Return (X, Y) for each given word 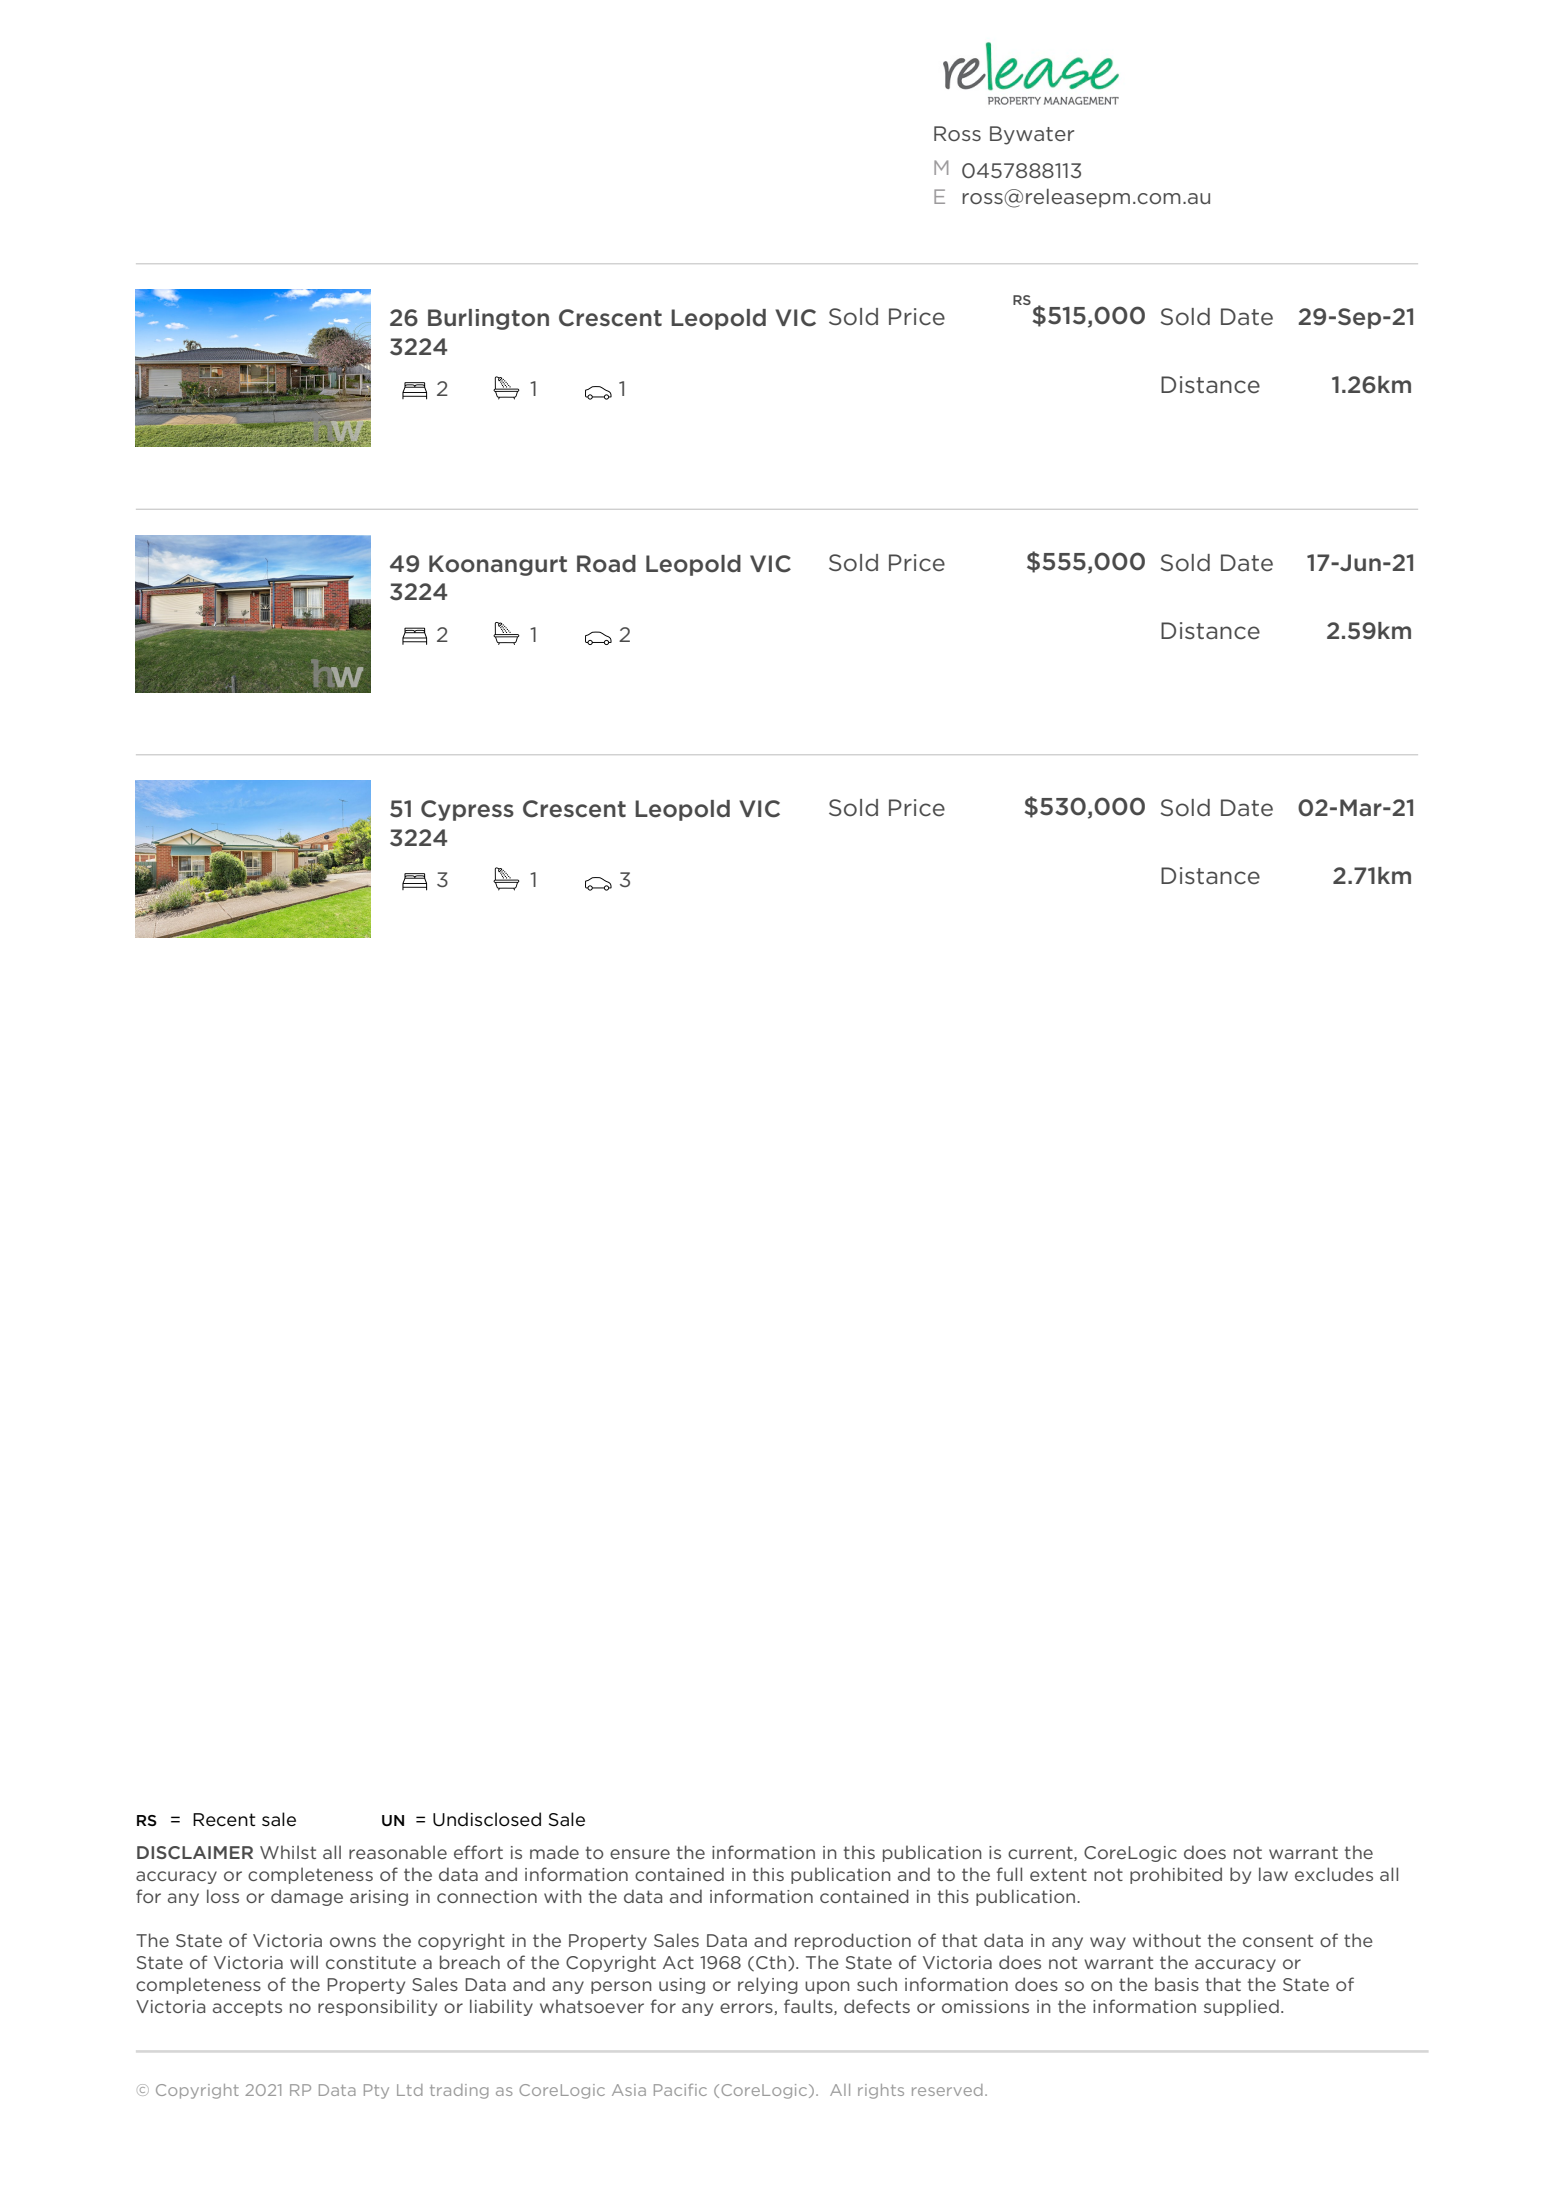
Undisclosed (487, 1819)
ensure (640, 1854)
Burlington (488, 319)
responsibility (377, 2007)
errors (747, 2009)
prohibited (1176, 1875)
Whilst (288, 1852)
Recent (224, 1820)
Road (606, 564)
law (1273, 1874)
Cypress (467, 810)
